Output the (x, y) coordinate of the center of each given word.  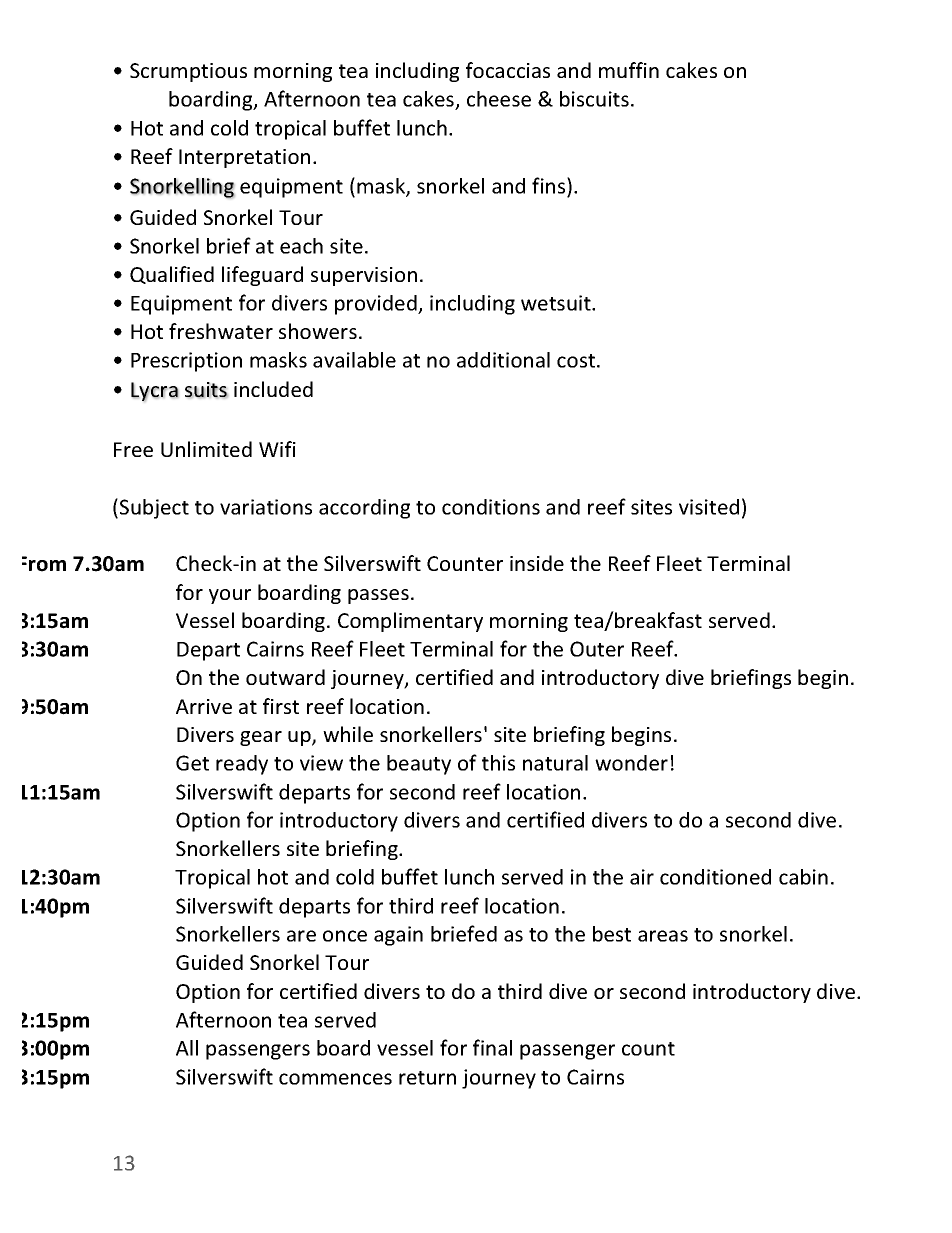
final (492, 1047)
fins (550, 185)
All (187, 1048)
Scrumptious (188, 72)
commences (335, 1079)
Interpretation (244, 158)
